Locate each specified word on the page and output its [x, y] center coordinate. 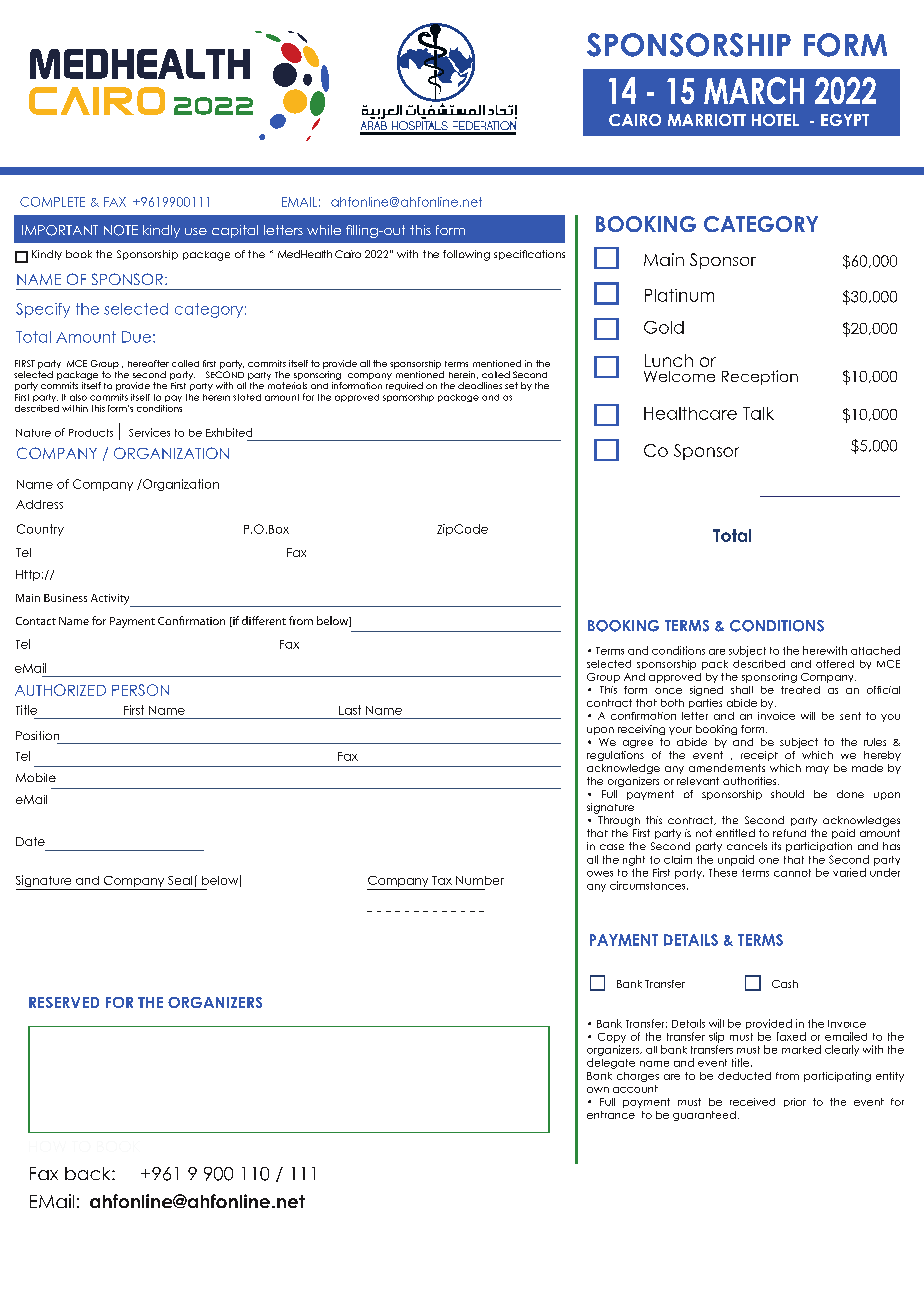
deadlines [480, 385]
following [466, 255]
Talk [758, 413]
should [787, 794]
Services [149, 432]
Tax [442, 880]
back [89, 1173]
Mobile [36, 777]
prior [795, 1102]
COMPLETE [52, 202]
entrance [611, 1115]
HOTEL [775, 120]
